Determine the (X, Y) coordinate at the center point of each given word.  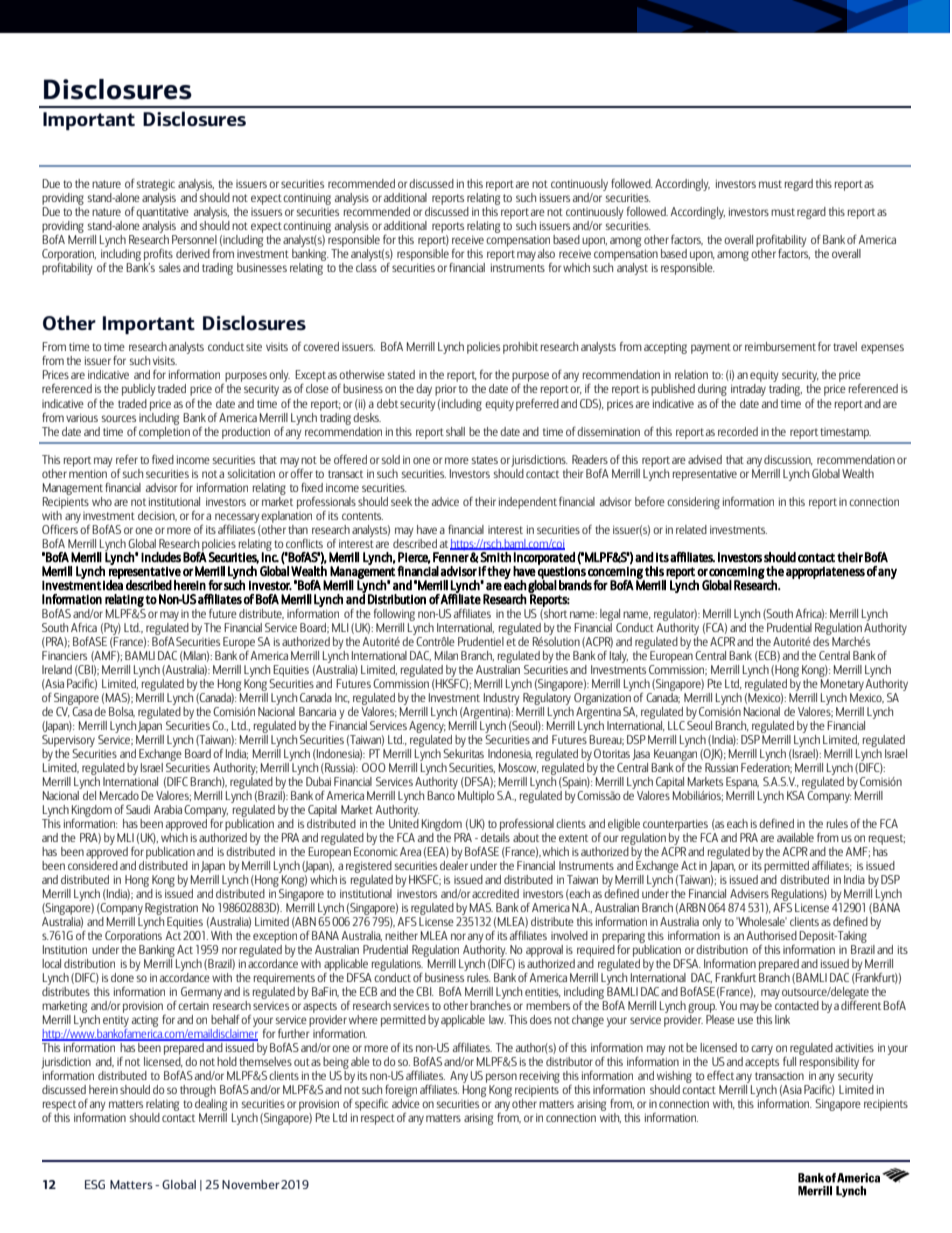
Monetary (842, 685)
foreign (401, 1091)
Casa (81, 710)
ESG (95, 1184)
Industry (502, 697)
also (546, 253)
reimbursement (780, 346)
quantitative (162, 213)
